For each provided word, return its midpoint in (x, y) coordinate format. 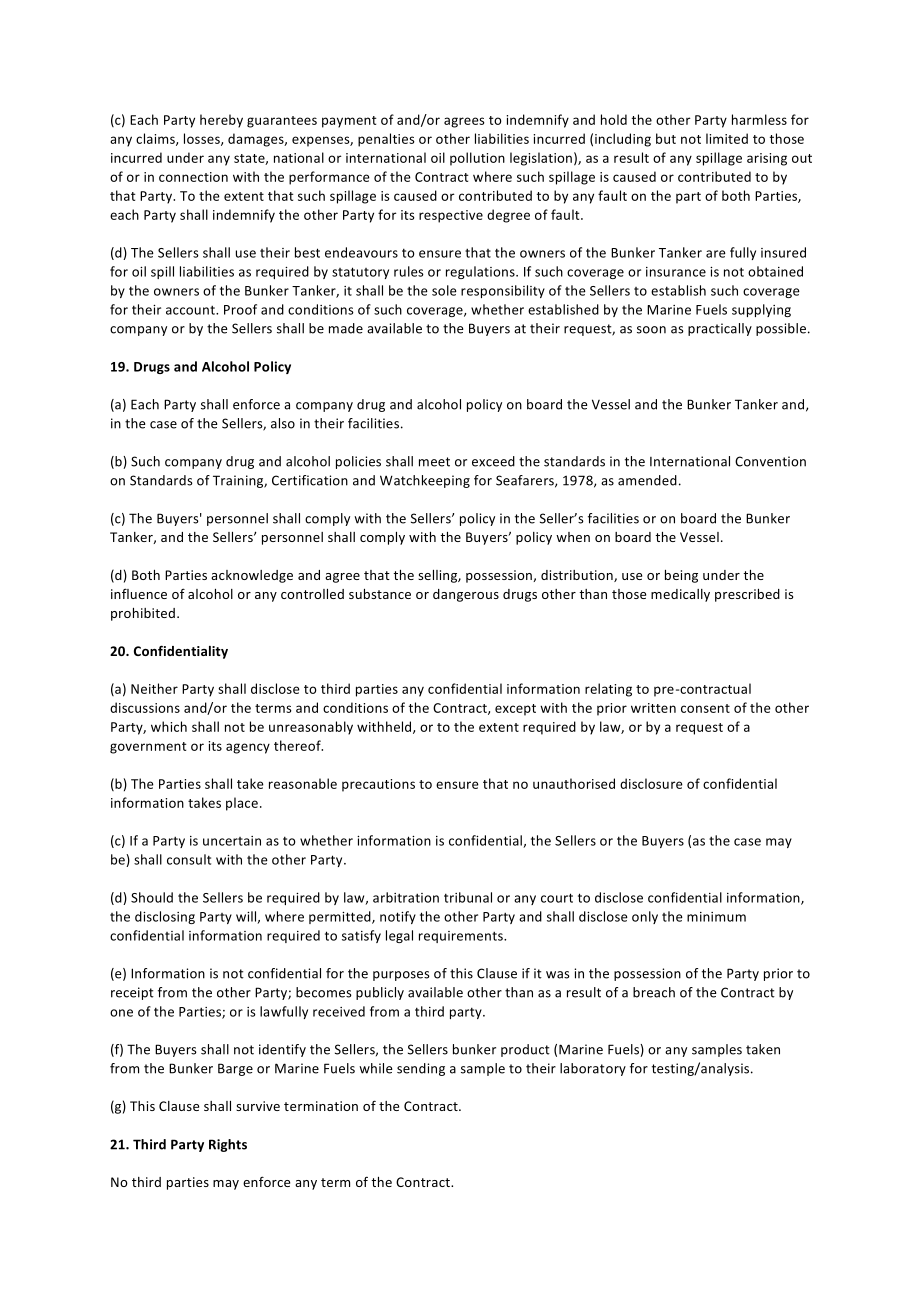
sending (421, 1069)
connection (193, 177)
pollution (477, 159)
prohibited (143, 614)
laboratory (593, 1069)
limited (727, 138)
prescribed (747, 595)
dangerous (466, 595)
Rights (228, 1145)
